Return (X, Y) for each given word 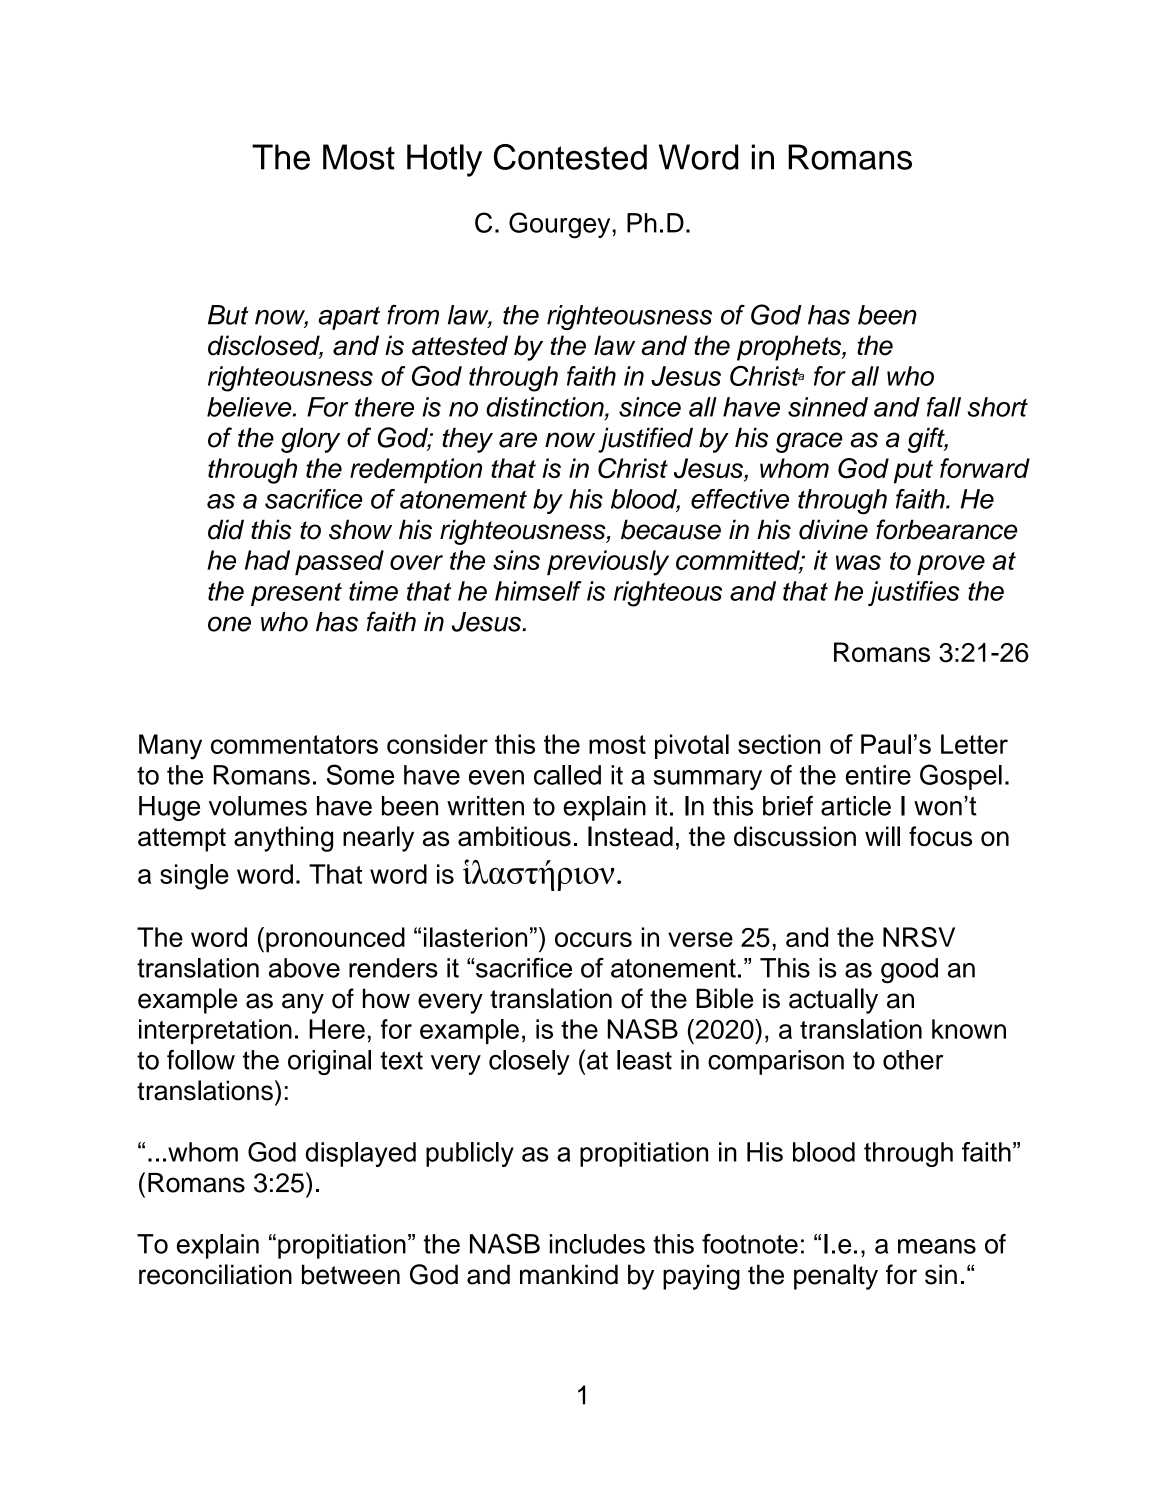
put (913, 472)
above (304, 968)
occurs (593, 939)
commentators (294, 744)
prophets (790, 348)
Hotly (444, 160)
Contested (570, 157)
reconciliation (215, 1274)
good (909, 971)
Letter (974, 744)
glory (310, 440)
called (567, 775)
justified (645, 440)
